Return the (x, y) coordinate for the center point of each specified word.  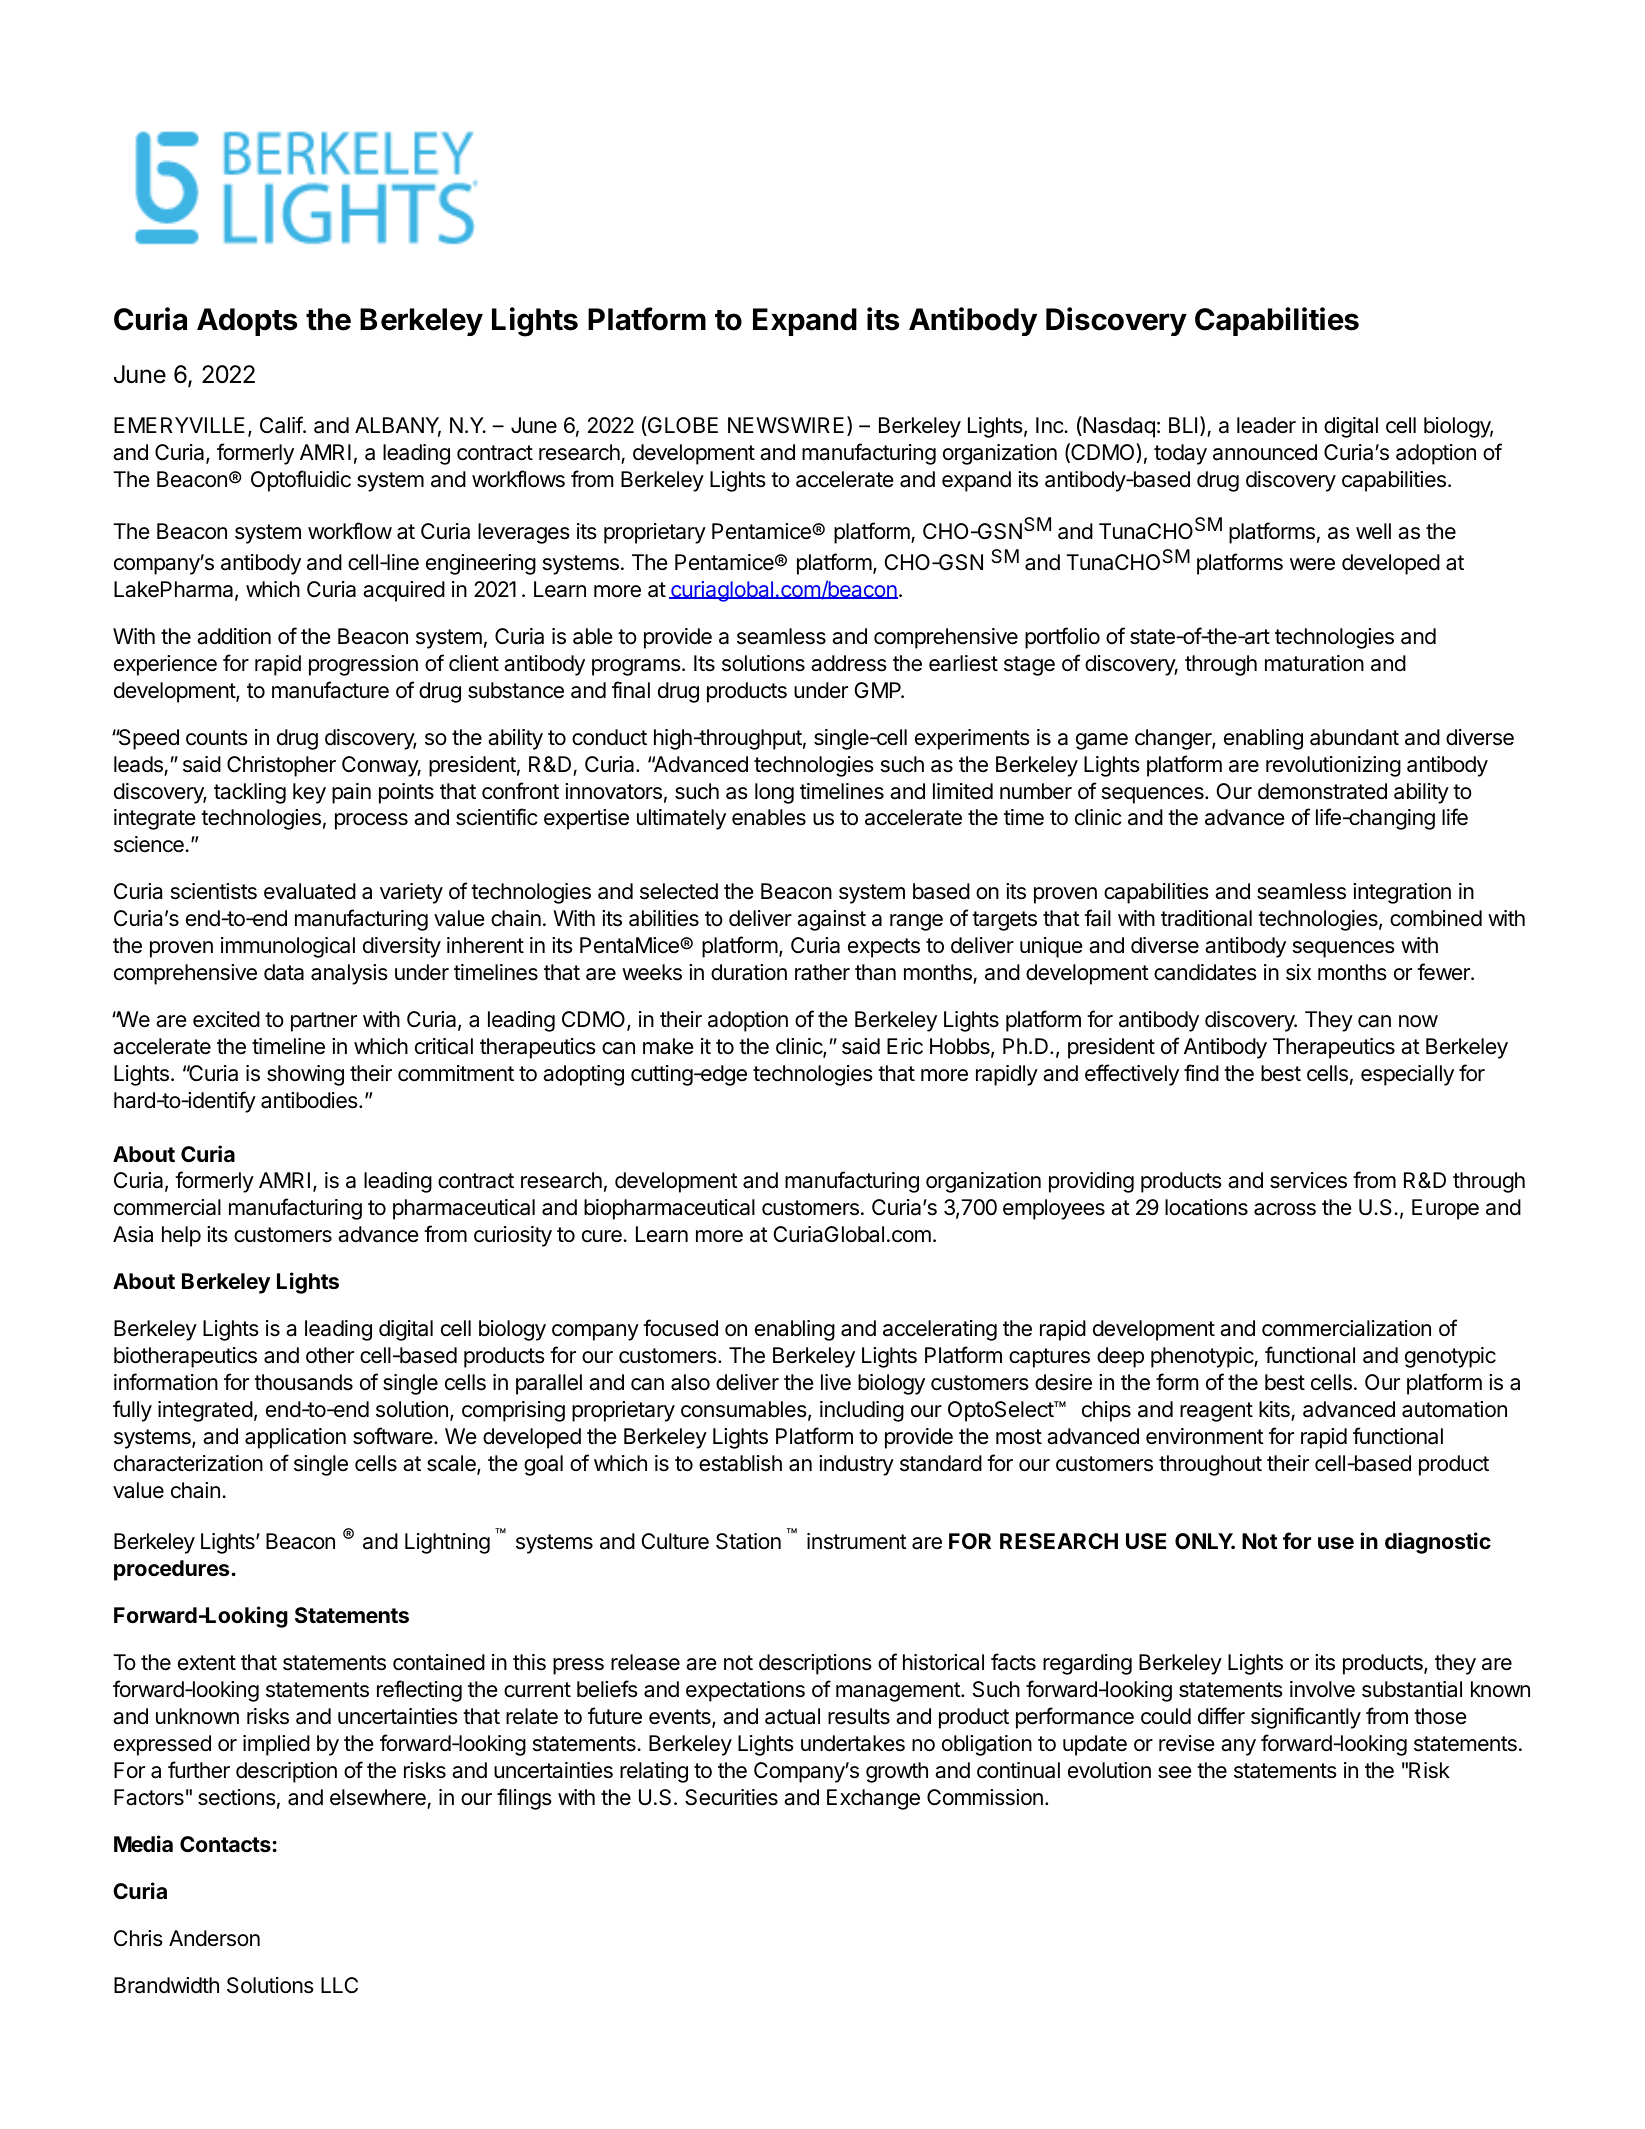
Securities (731, 1797)
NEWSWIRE (786, 425)
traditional (1206, 918)
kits (1275, 1410)
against (831, 920)
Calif (282, 425)
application (295, 1438)
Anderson (214, 1938)
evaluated (310, 891)
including (862, 1411)
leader (1266, 425)
